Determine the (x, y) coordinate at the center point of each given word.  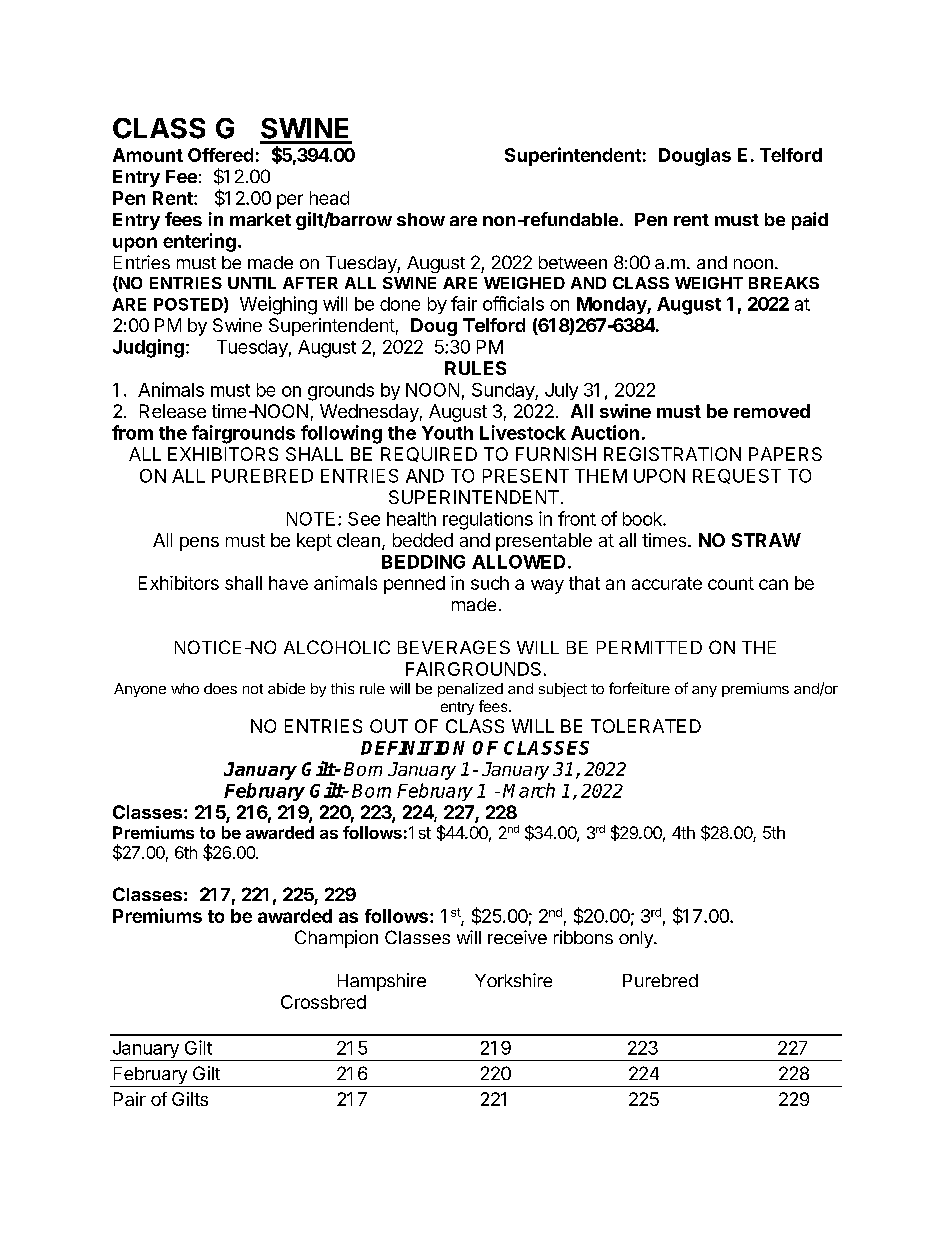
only (637, 939)
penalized (470, 690)
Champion (336, 939)
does (220, 688)
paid (810, 221)
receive (517, 937)
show (421, 219)
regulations (488, 521)
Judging (148, 348)
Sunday (504, 391)
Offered (220, 155)
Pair (130, 1099)
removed (772, 411)
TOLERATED (646, 726)
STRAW (766, 540)
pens (199, 544)
